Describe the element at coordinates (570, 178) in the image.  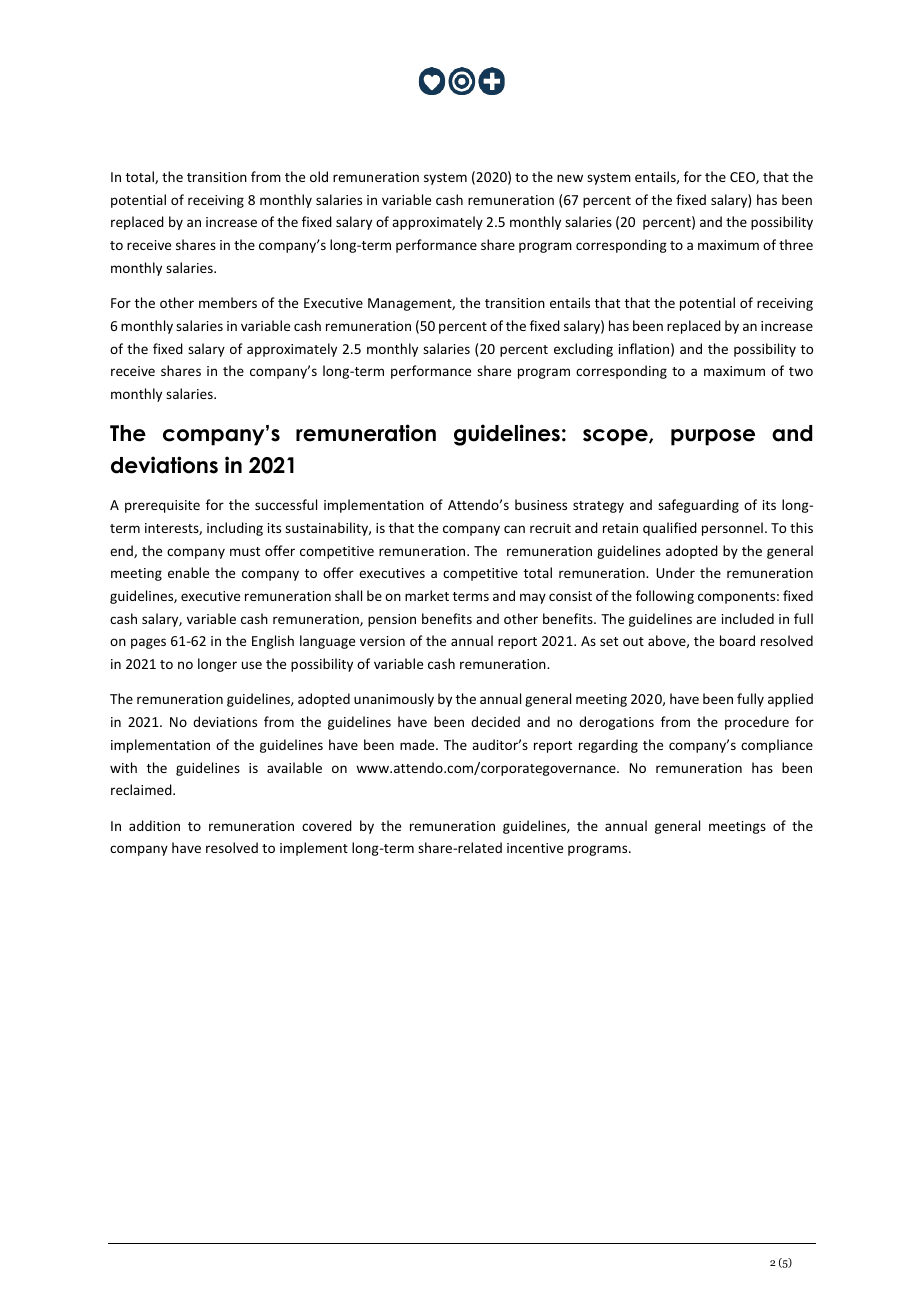
I see `new` at that location.
